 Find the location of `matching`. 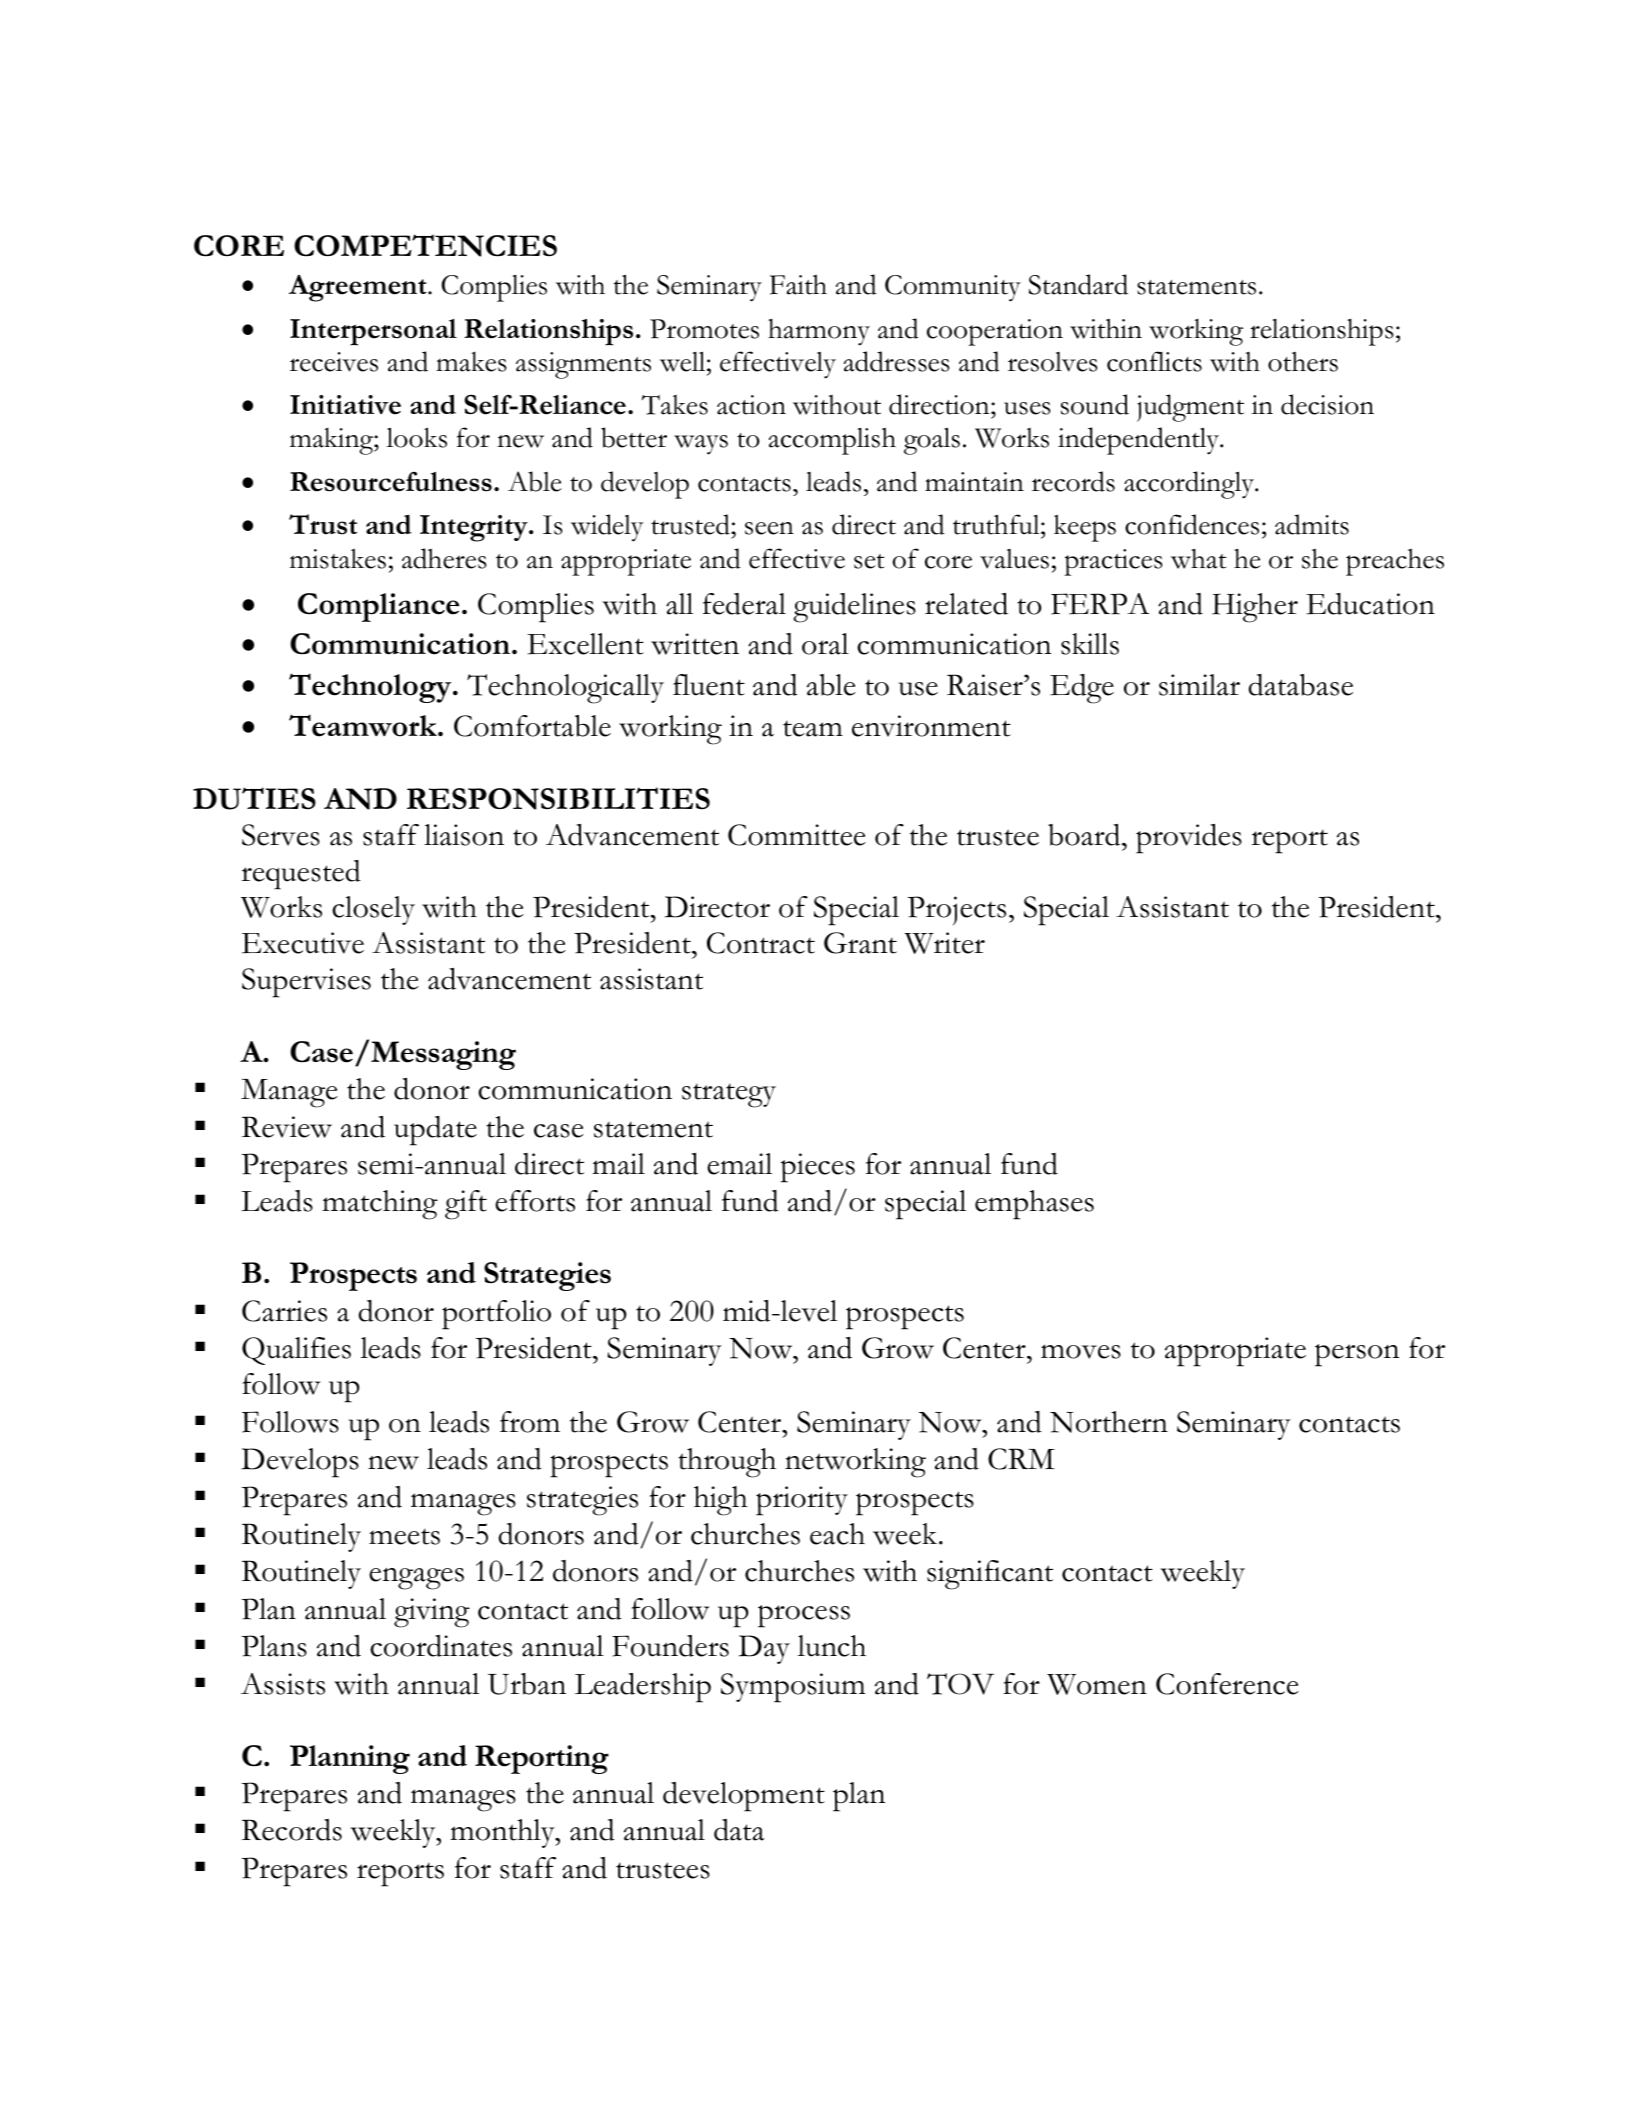

matching is located at coordinates (380, 1205).
